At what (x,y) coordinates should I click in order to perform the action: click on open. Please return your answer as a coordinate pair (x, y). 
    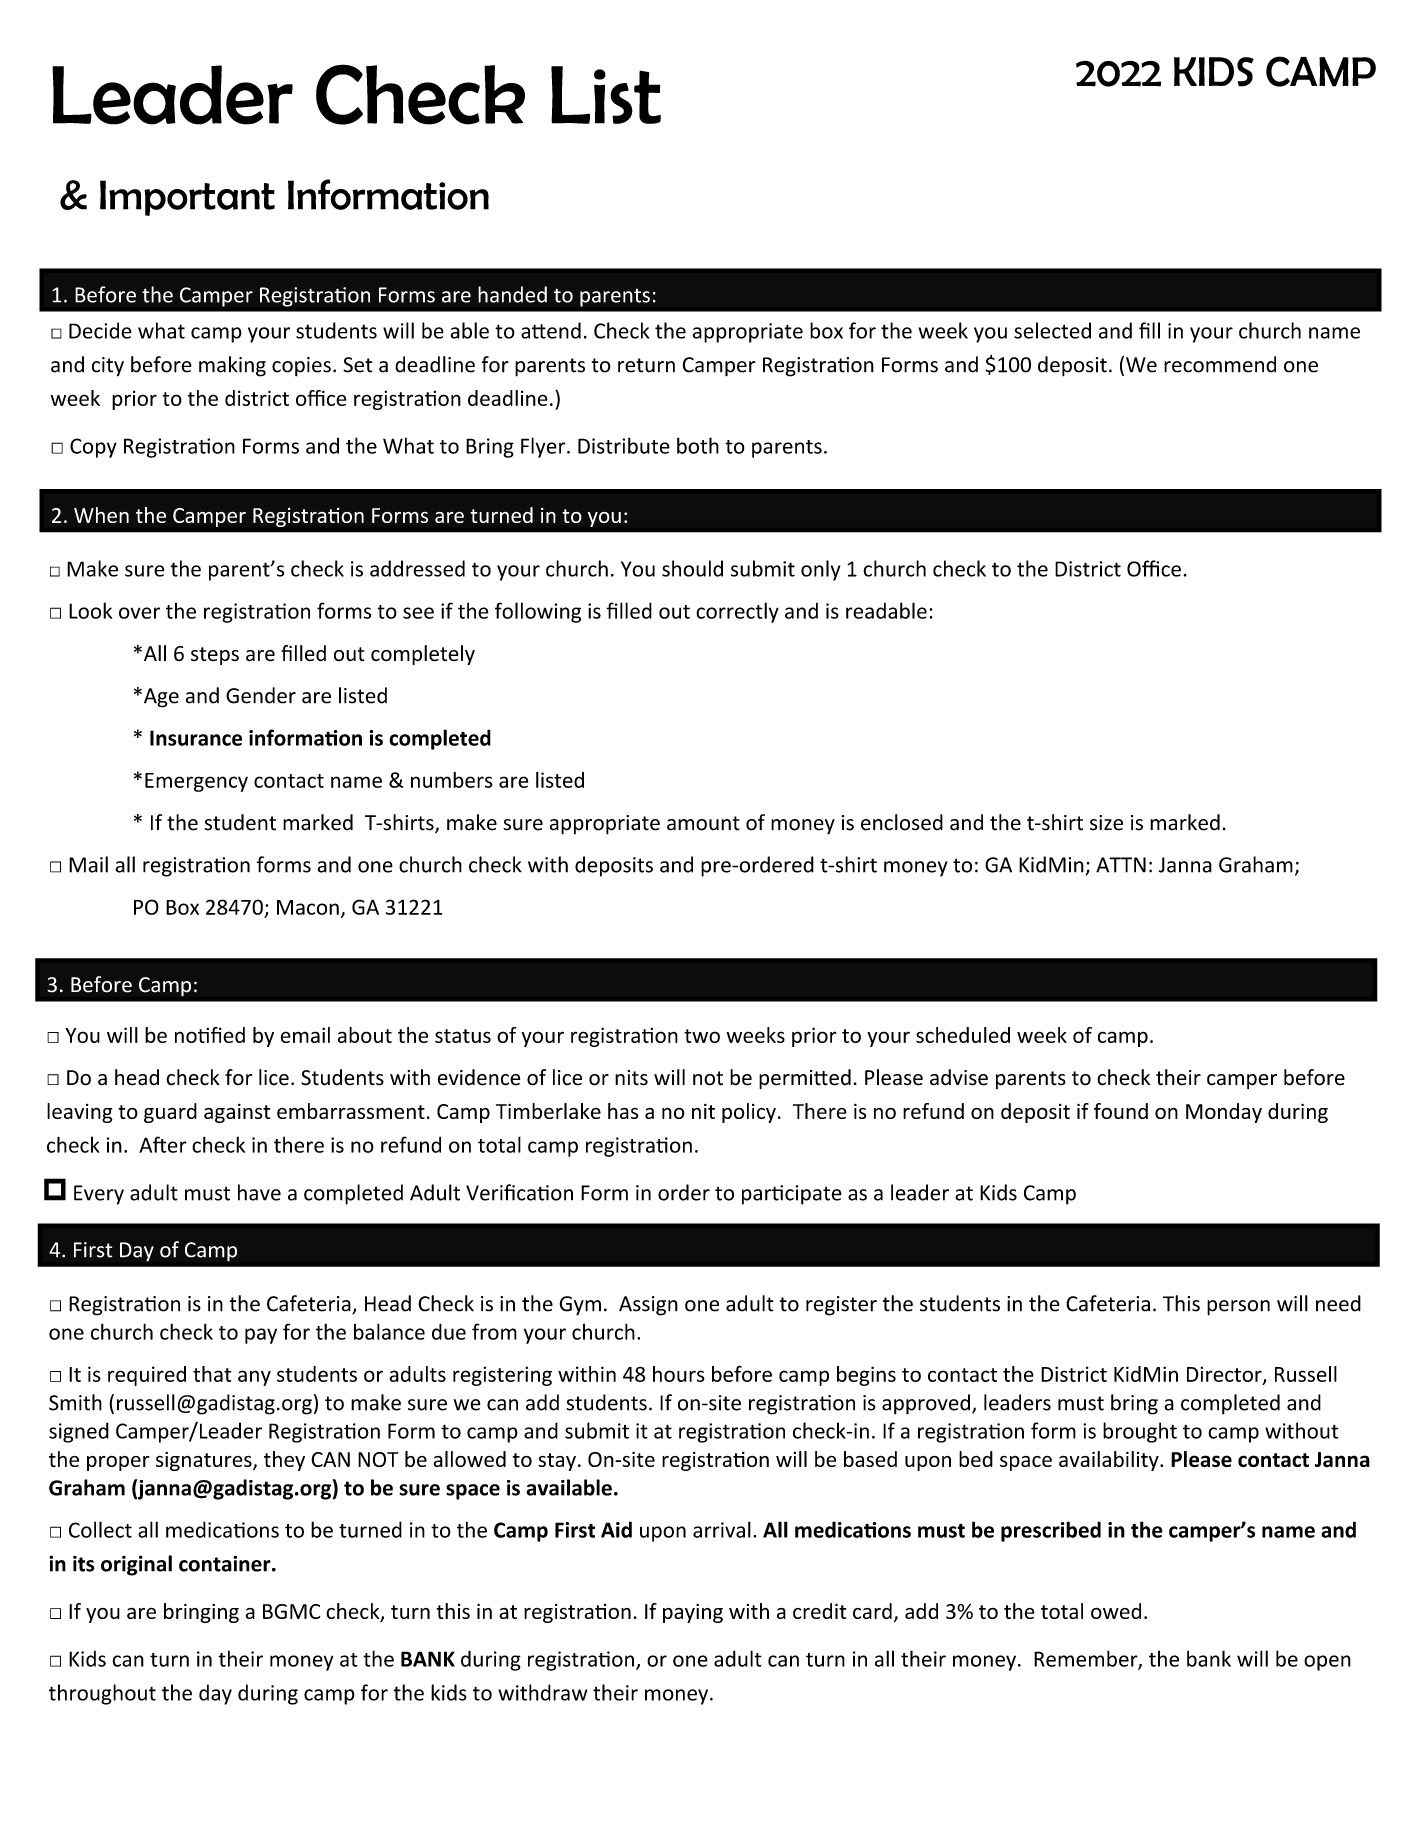
    Looking at the image, I should click on (1327, 1663).
